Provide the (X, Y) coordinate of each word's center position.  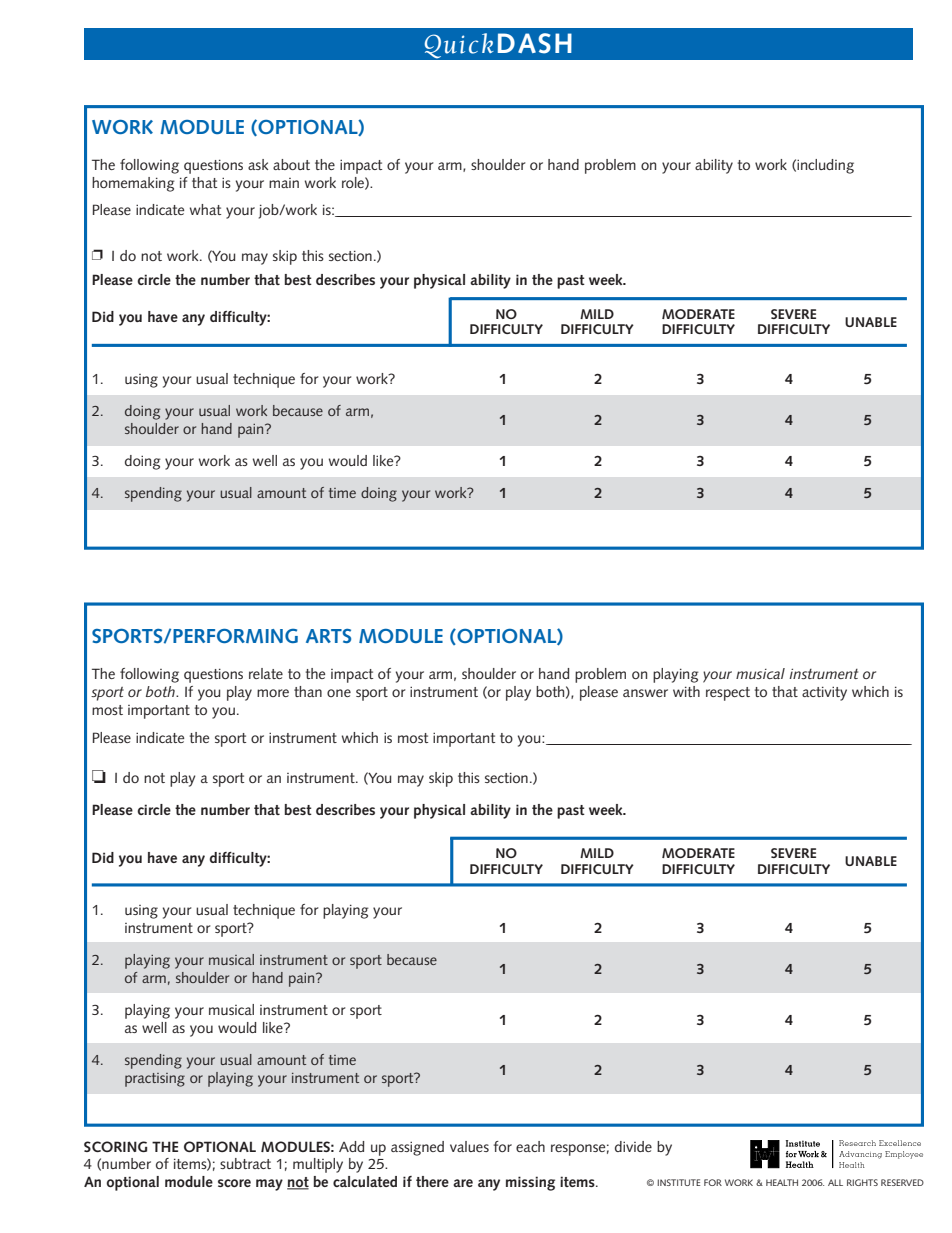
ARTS (328, 636)
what (205, 209)
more (273, 693)
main (284, 183)
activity (824, 693)
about (291, 164)
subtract (245, 1163)
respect (728, 694)
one (339, 693)
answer (645, 693)
